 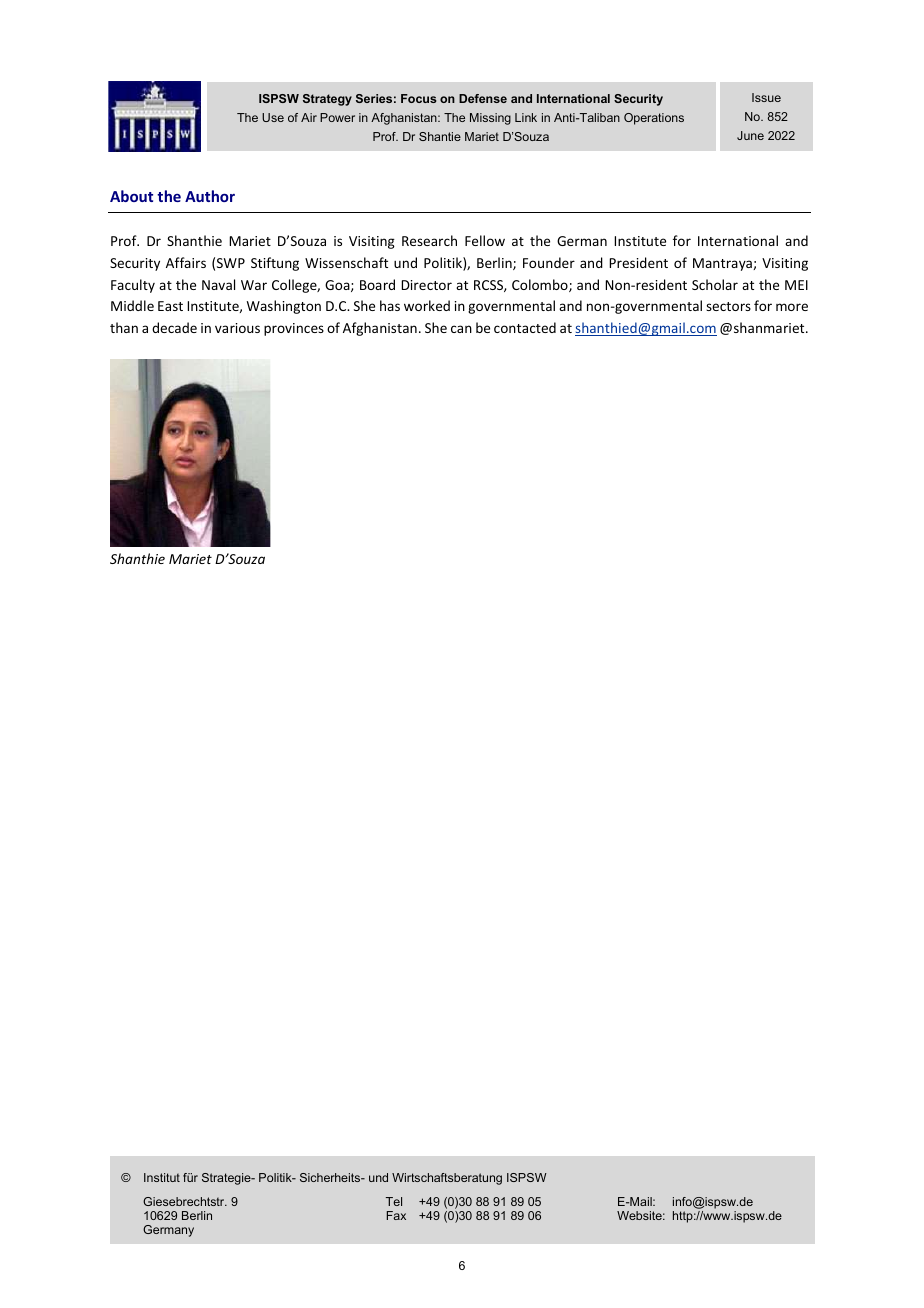 What do you see at coordinates (461, 329) in the screenshot?
I see `can` at bounding box center [461, 329].
